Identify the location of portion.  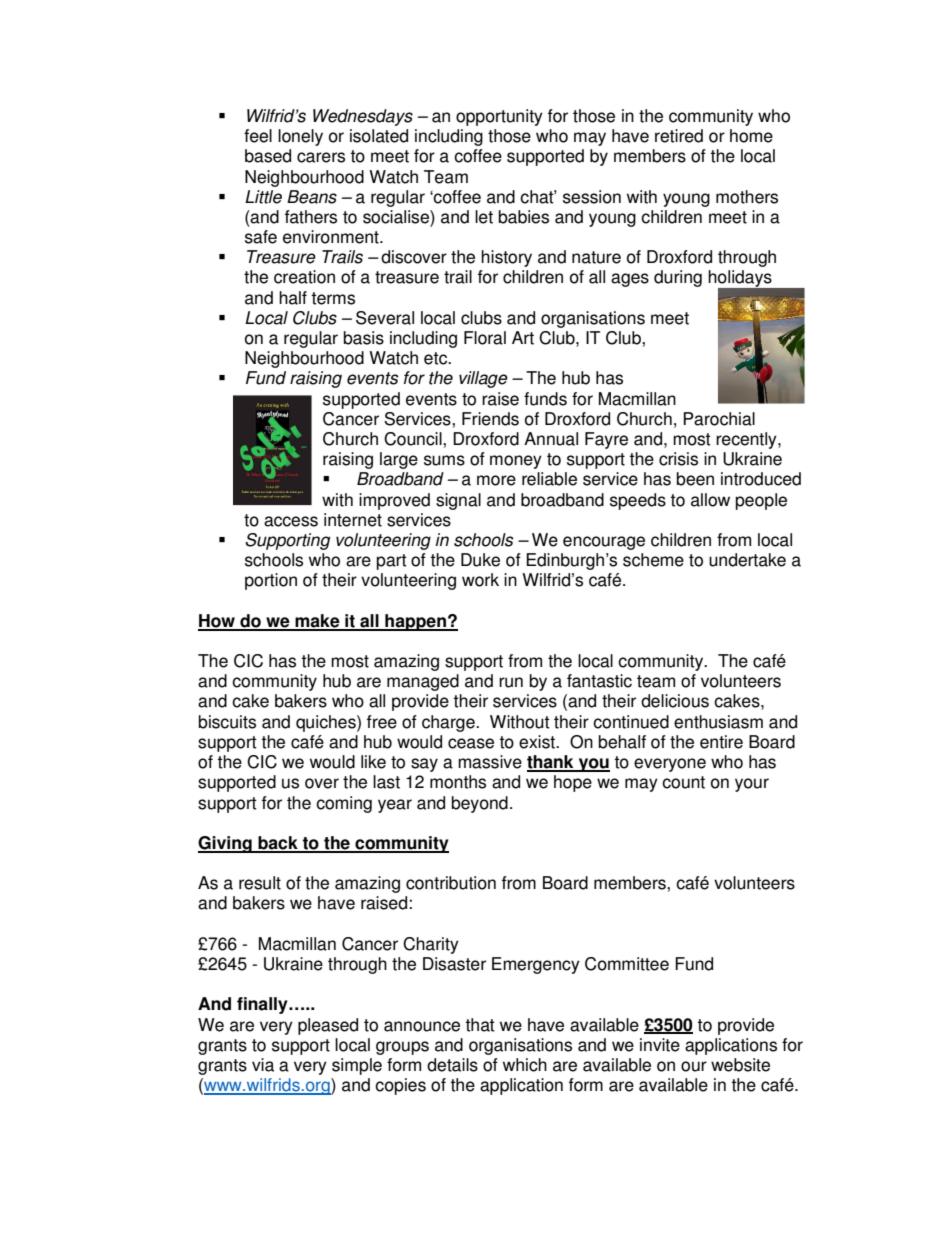
(271, 581).
